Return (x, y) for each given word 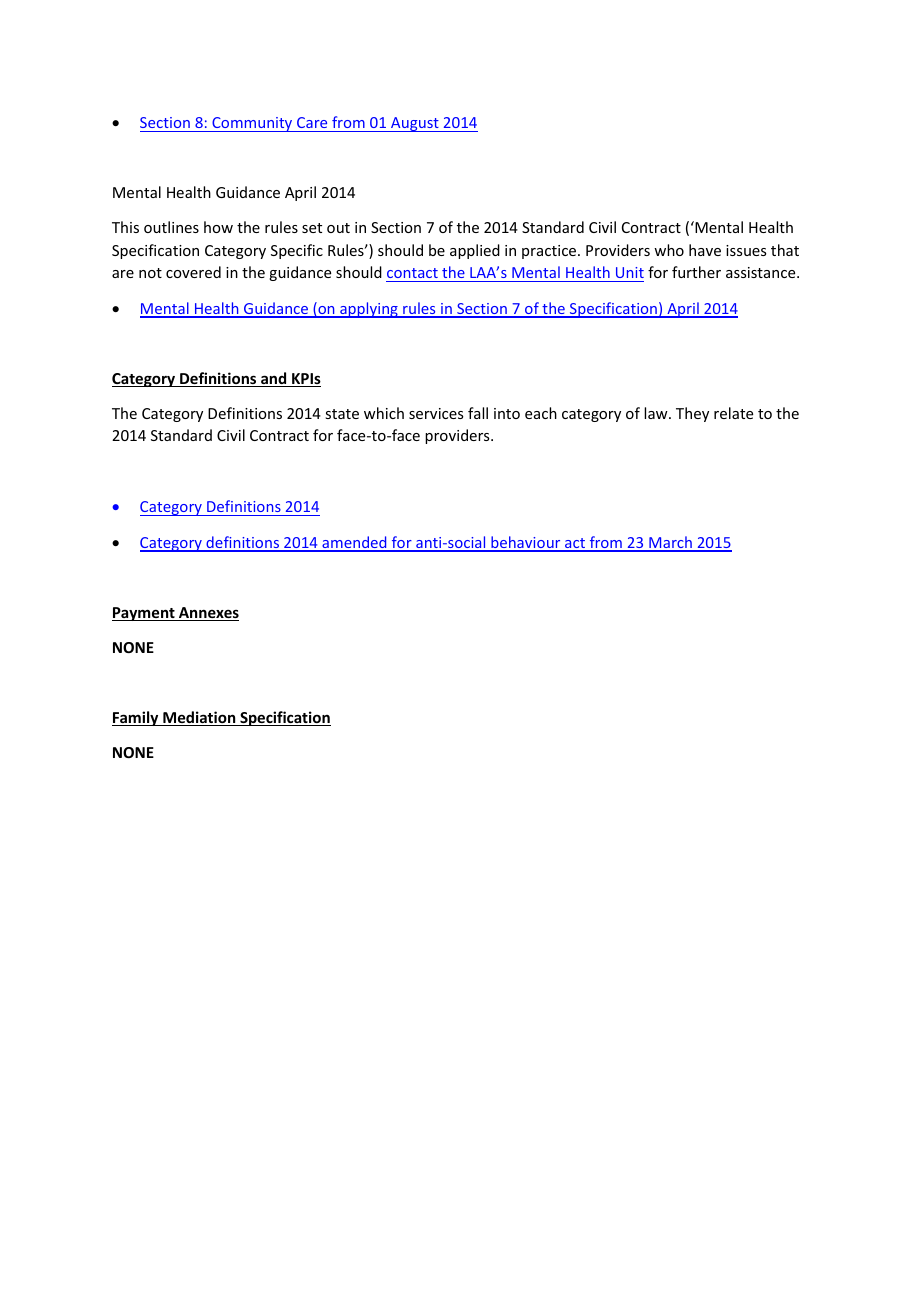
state (342, 414)
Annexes (208, 614)
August (415, 124)
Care (312, 122)
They (692, 414)
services (436, 413)
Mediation (199, 718)
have (705, 250)
